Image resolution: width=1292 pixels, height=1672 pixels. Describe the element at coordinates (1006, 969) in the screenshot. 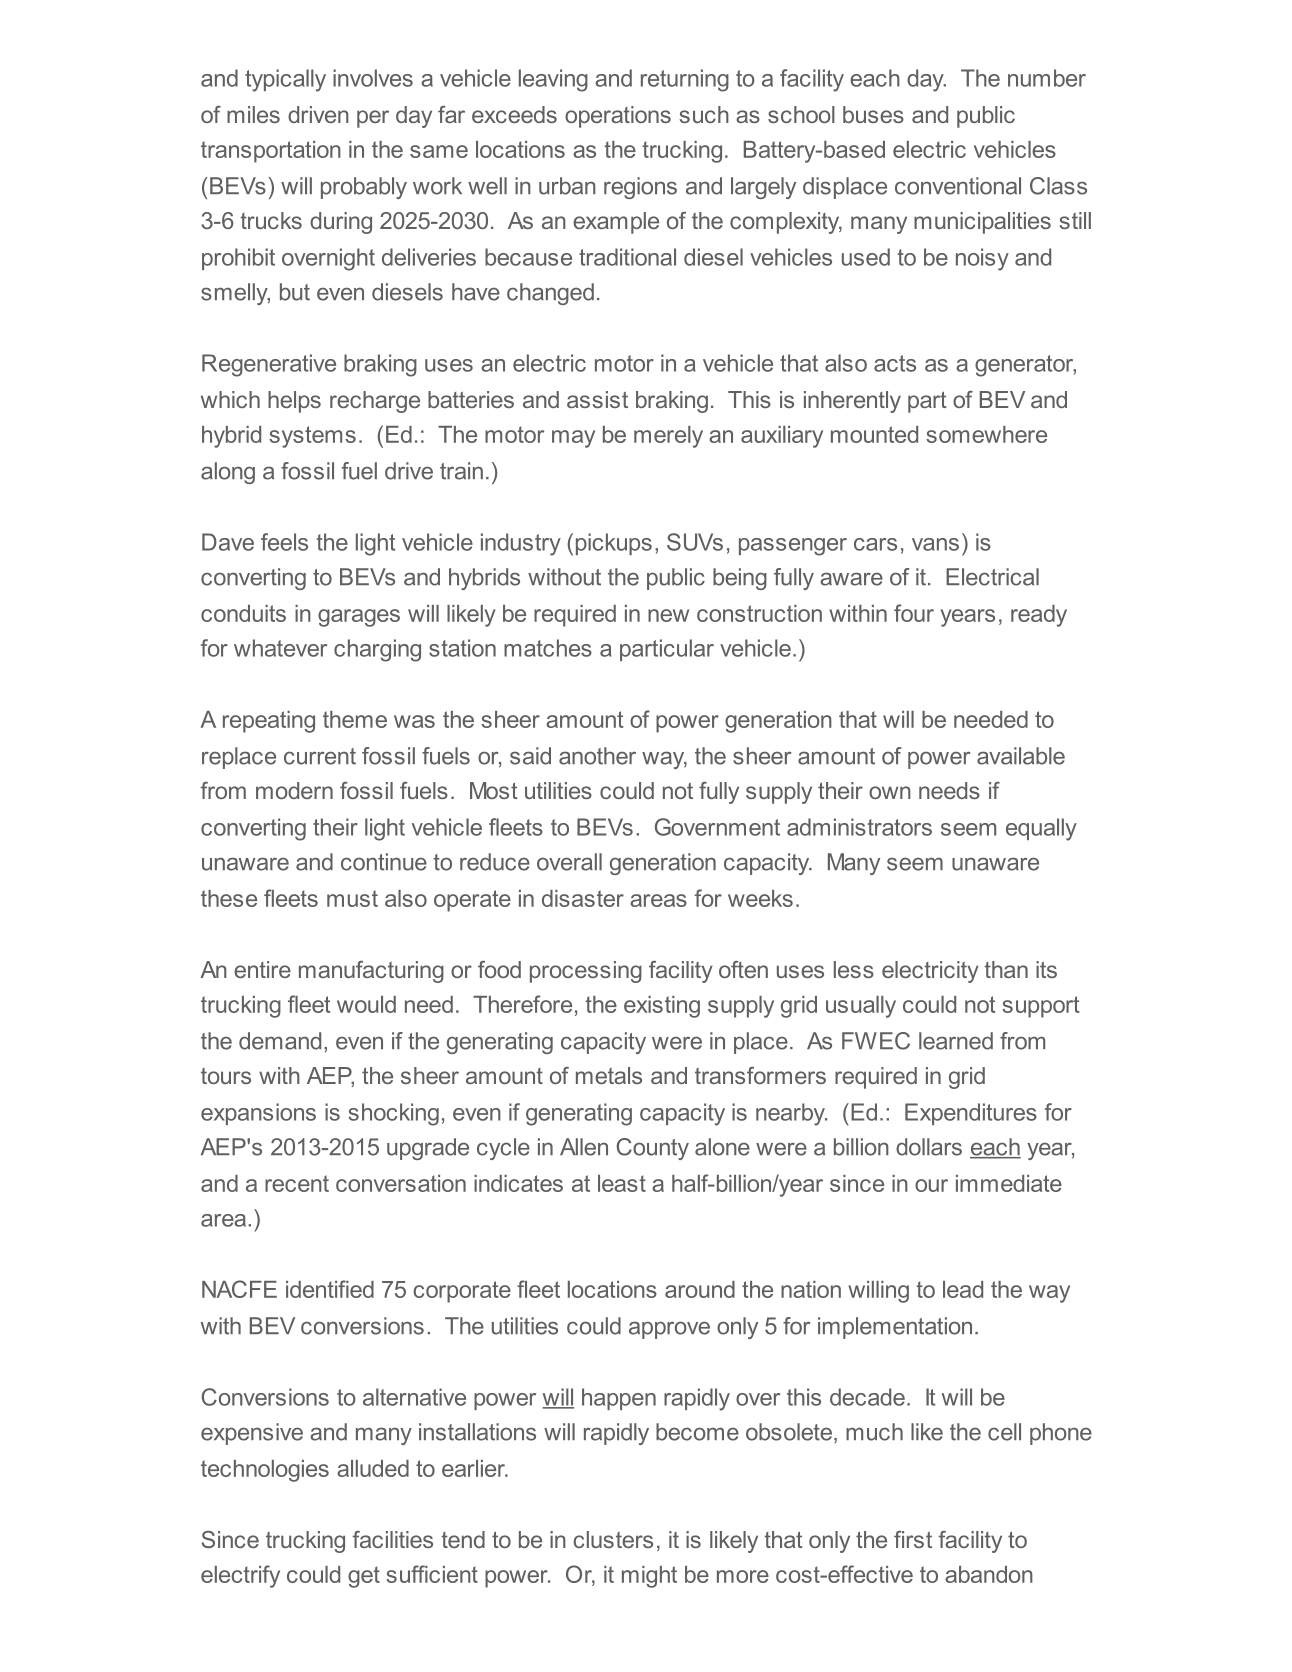

I see `than` at that location.
